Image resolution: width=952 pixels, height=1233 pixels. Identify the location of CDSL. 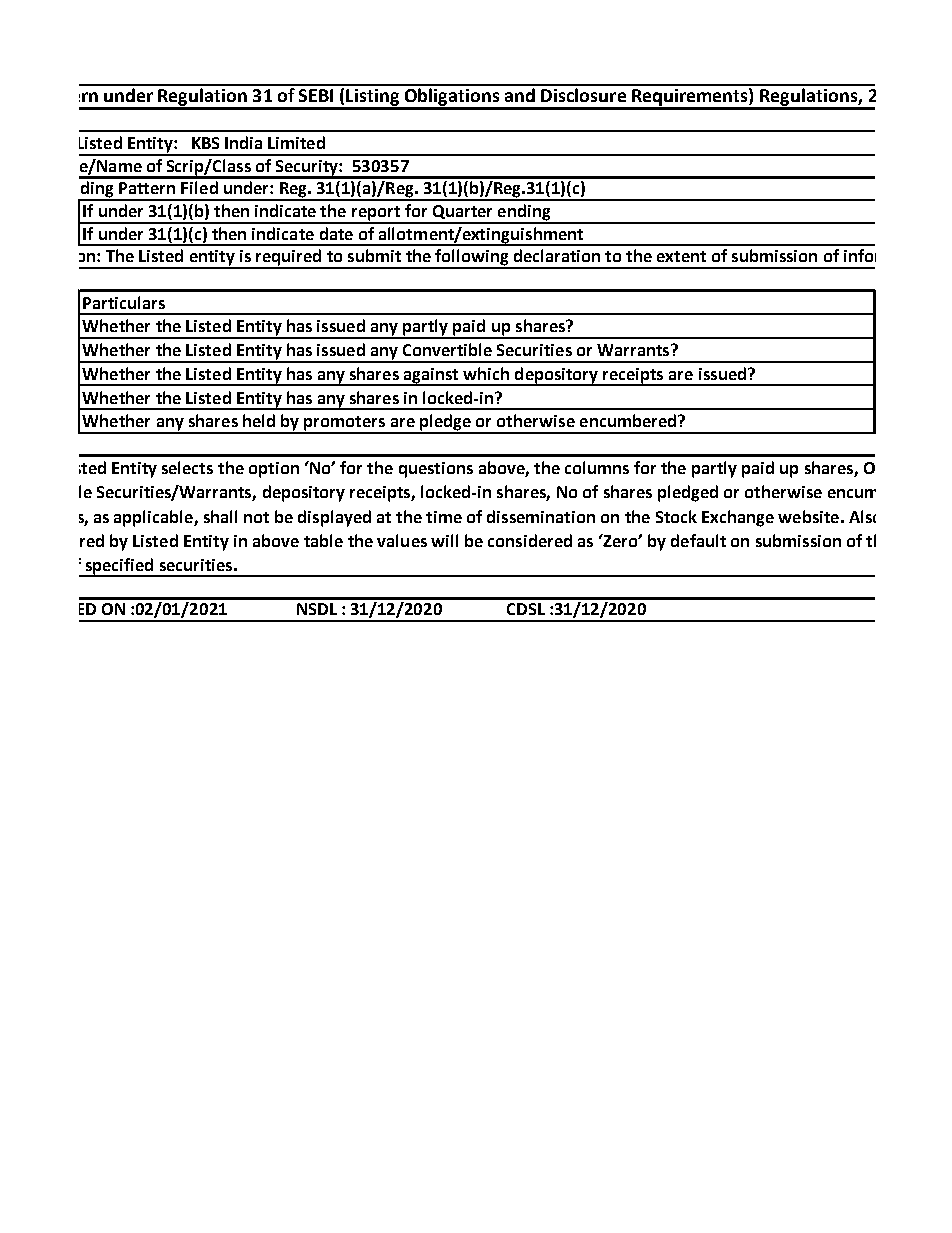
(526, 609).
